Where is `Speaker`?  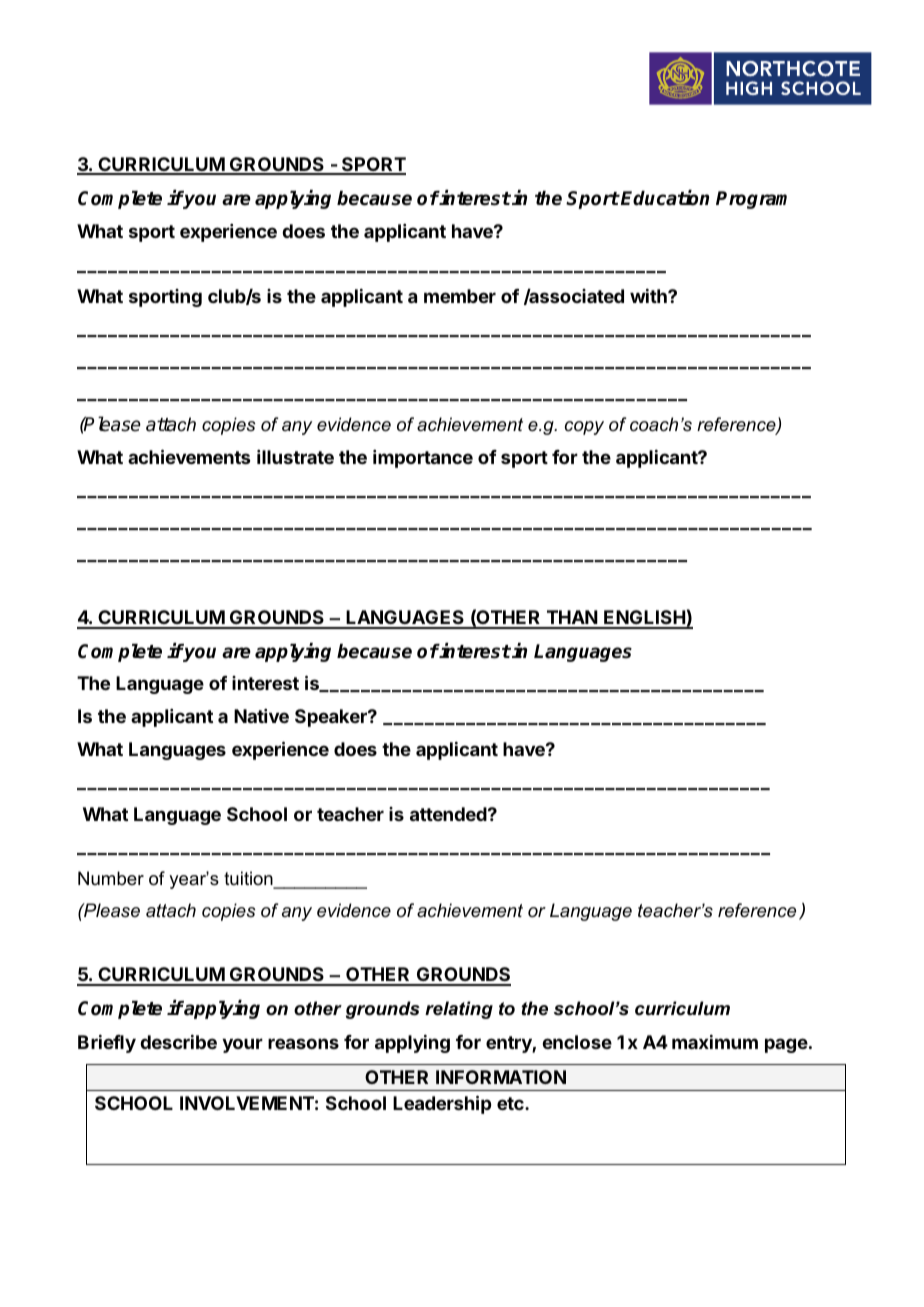
Speaker is located at coordinates (332, 718).
